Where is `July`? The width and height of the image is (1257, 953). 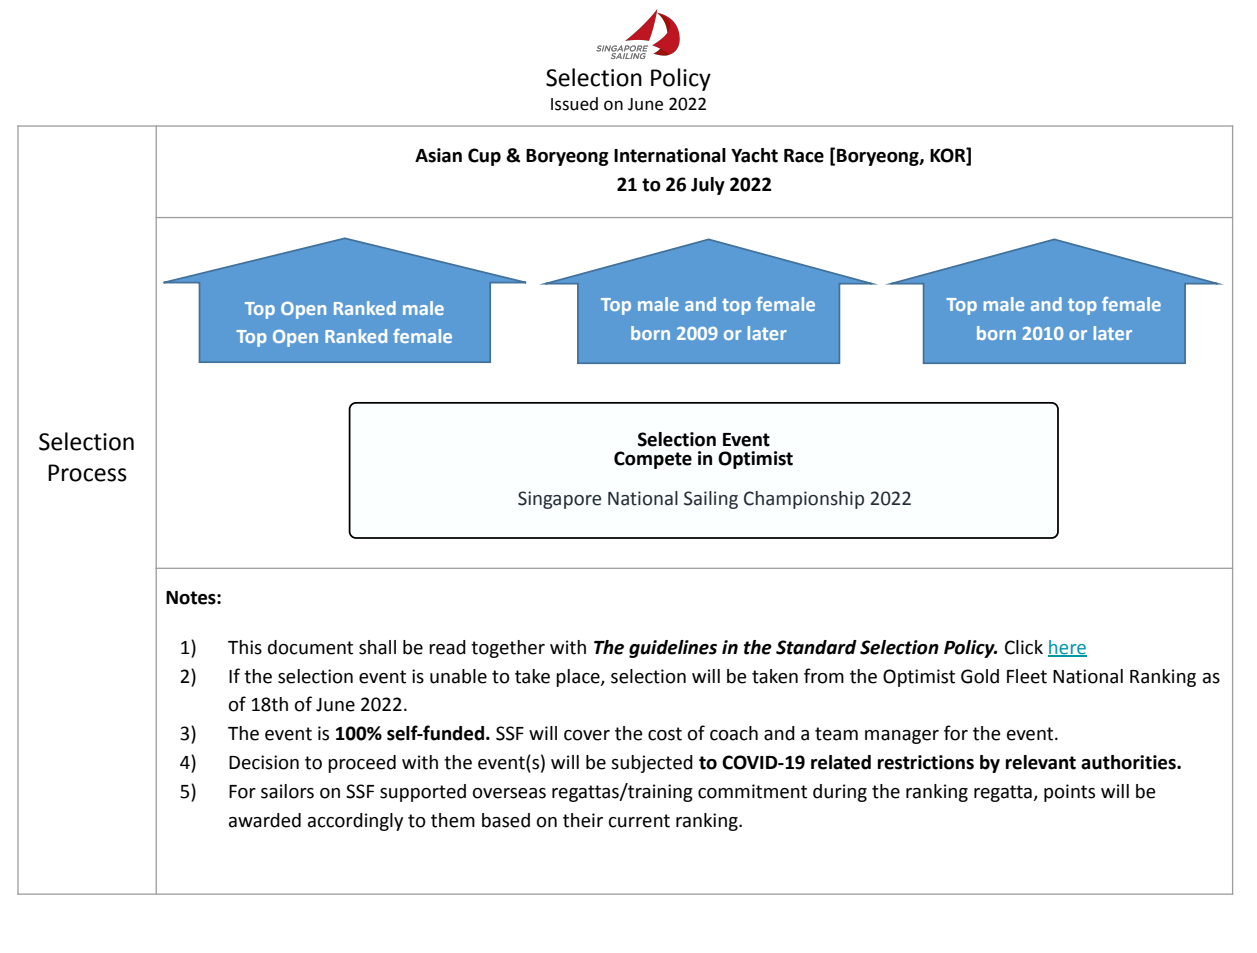
July is located at coordinates (708, 186).
